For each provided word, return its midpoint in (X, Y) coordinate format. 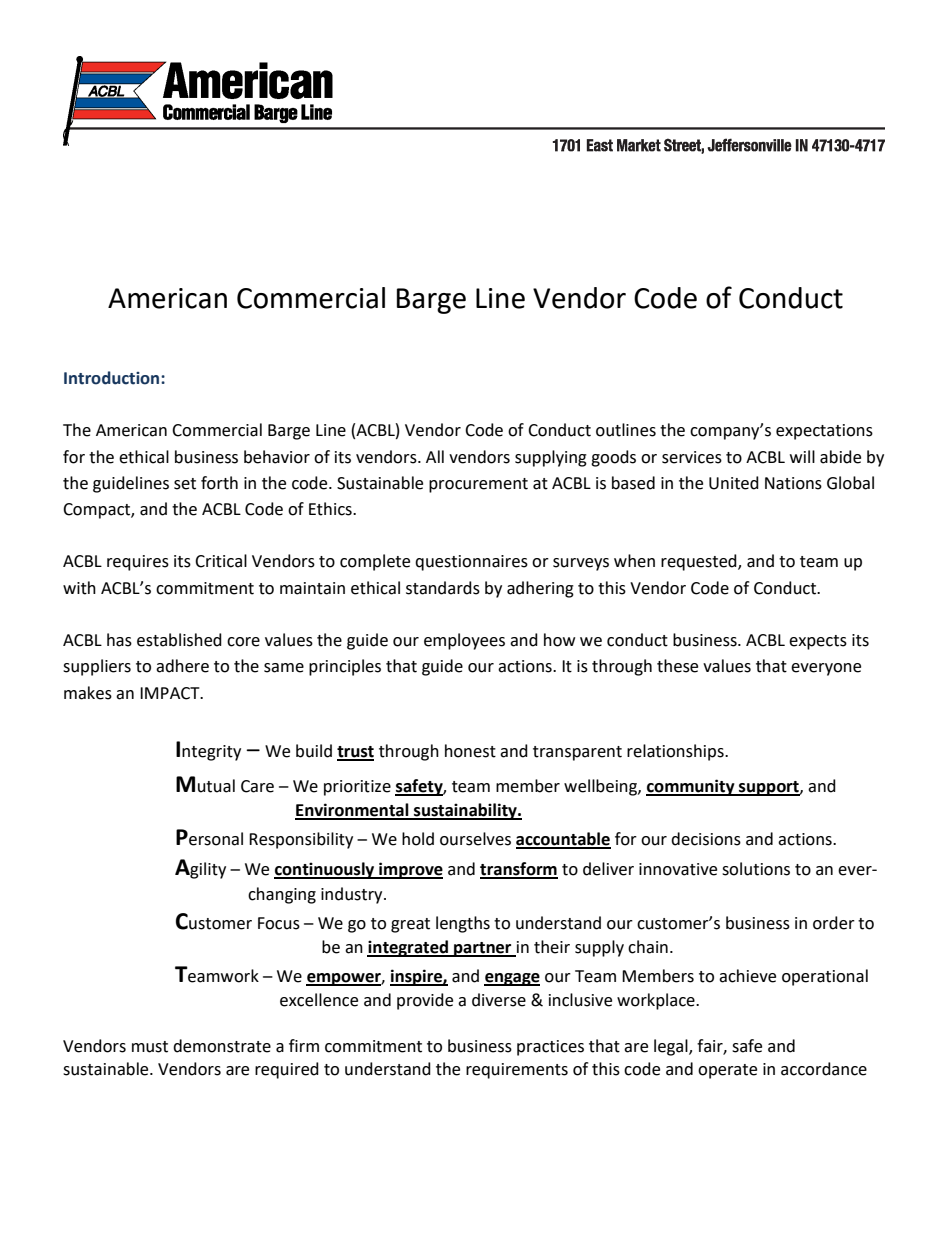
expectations (824, 432)
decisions (706, 839)
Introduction (113, 378)
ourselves (475, 839)
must (150, 1047)
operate (727, 1071)
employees (464, 641)
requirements (517, 1071)
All (435, 456)
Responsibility (301, 840)
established (179, 640)
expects (818, 642)
